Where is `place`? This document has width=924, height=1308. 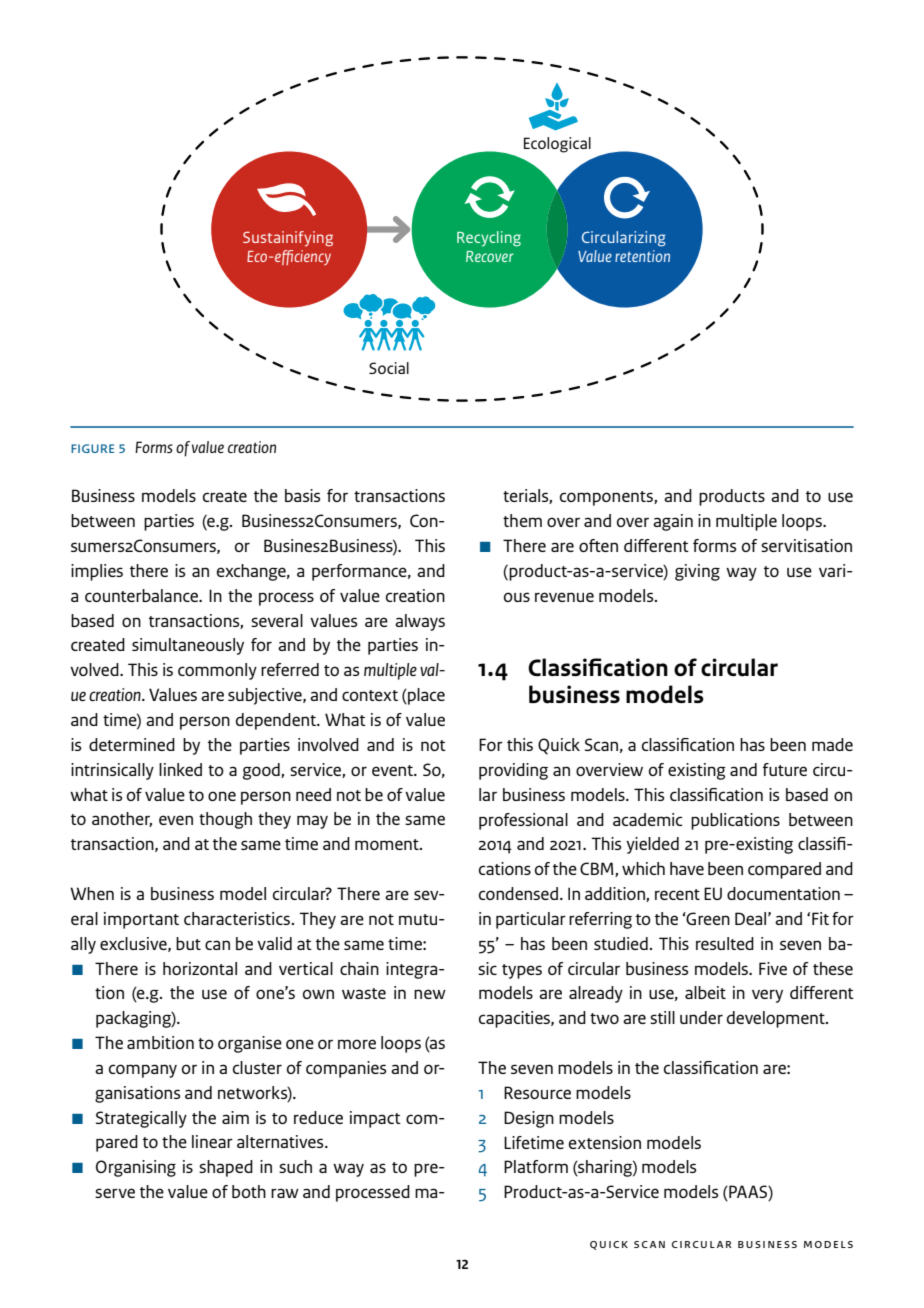
place is located at coordinates (425, 696).
